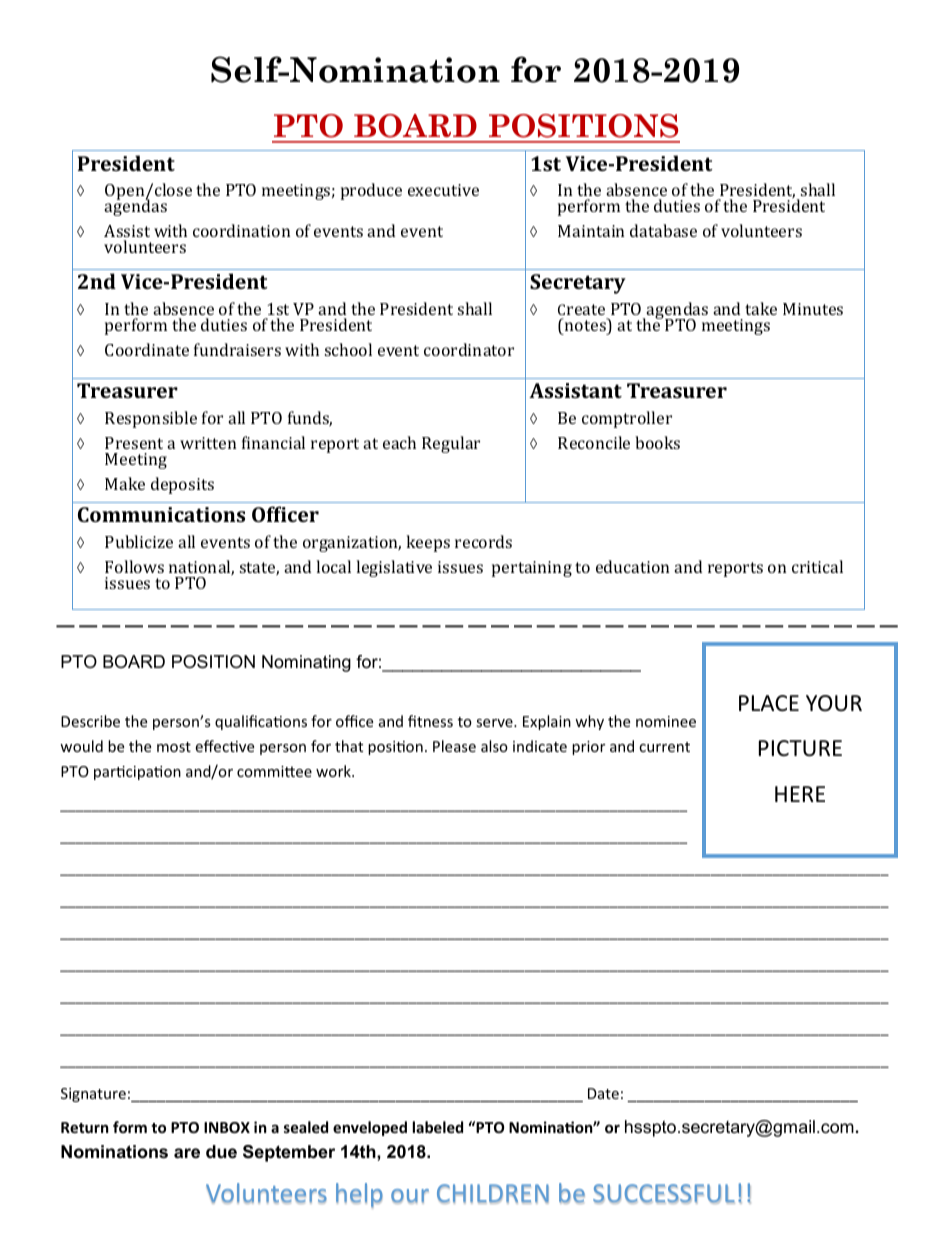 This document has width=952, height=1233. I want to click on SUCCESSFUL, so click(664, 1194).
